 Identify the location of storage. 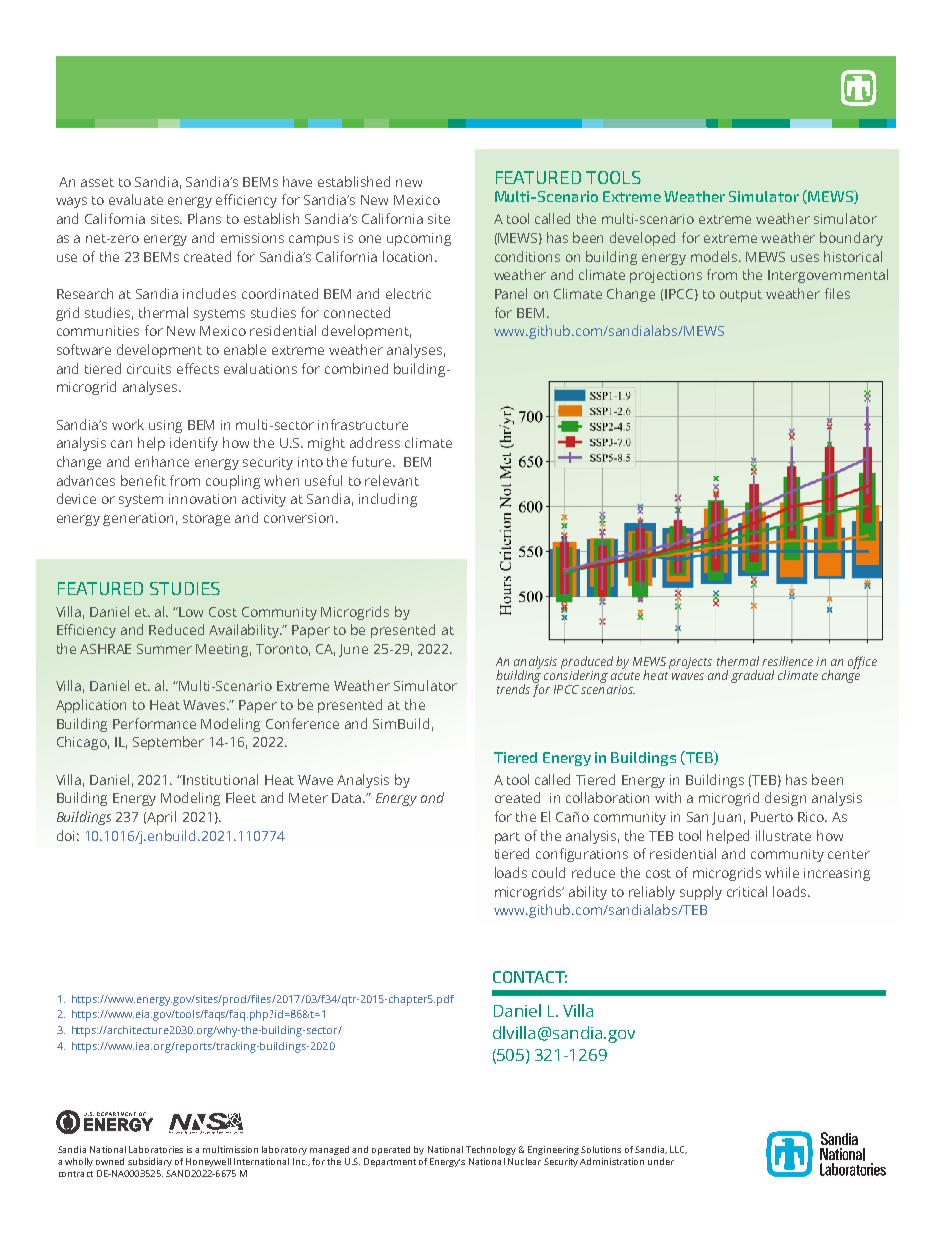
(206, 520).
